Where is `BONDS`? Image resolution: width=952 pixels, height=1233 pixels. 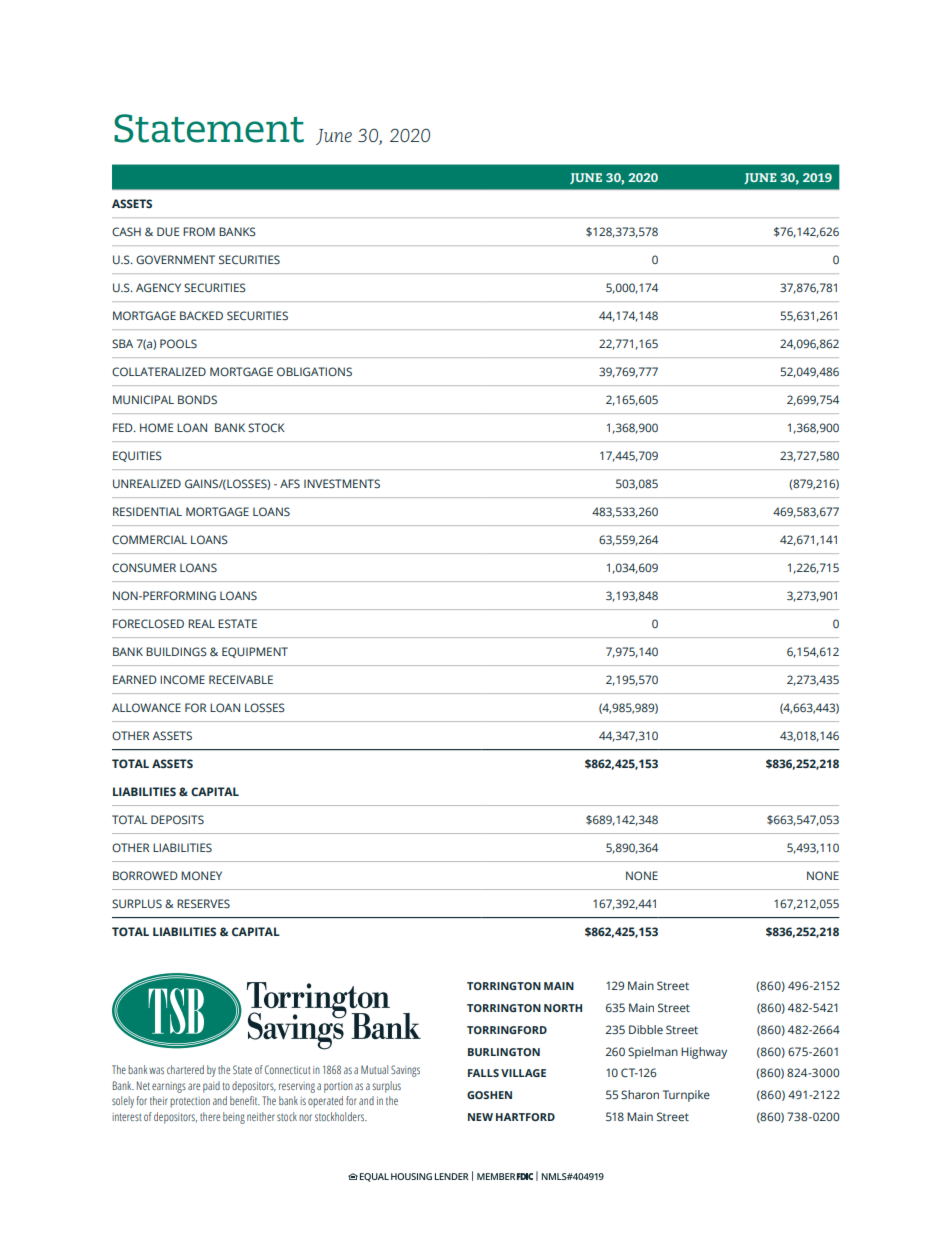
BONDS is located at coordinates (197, 399).
